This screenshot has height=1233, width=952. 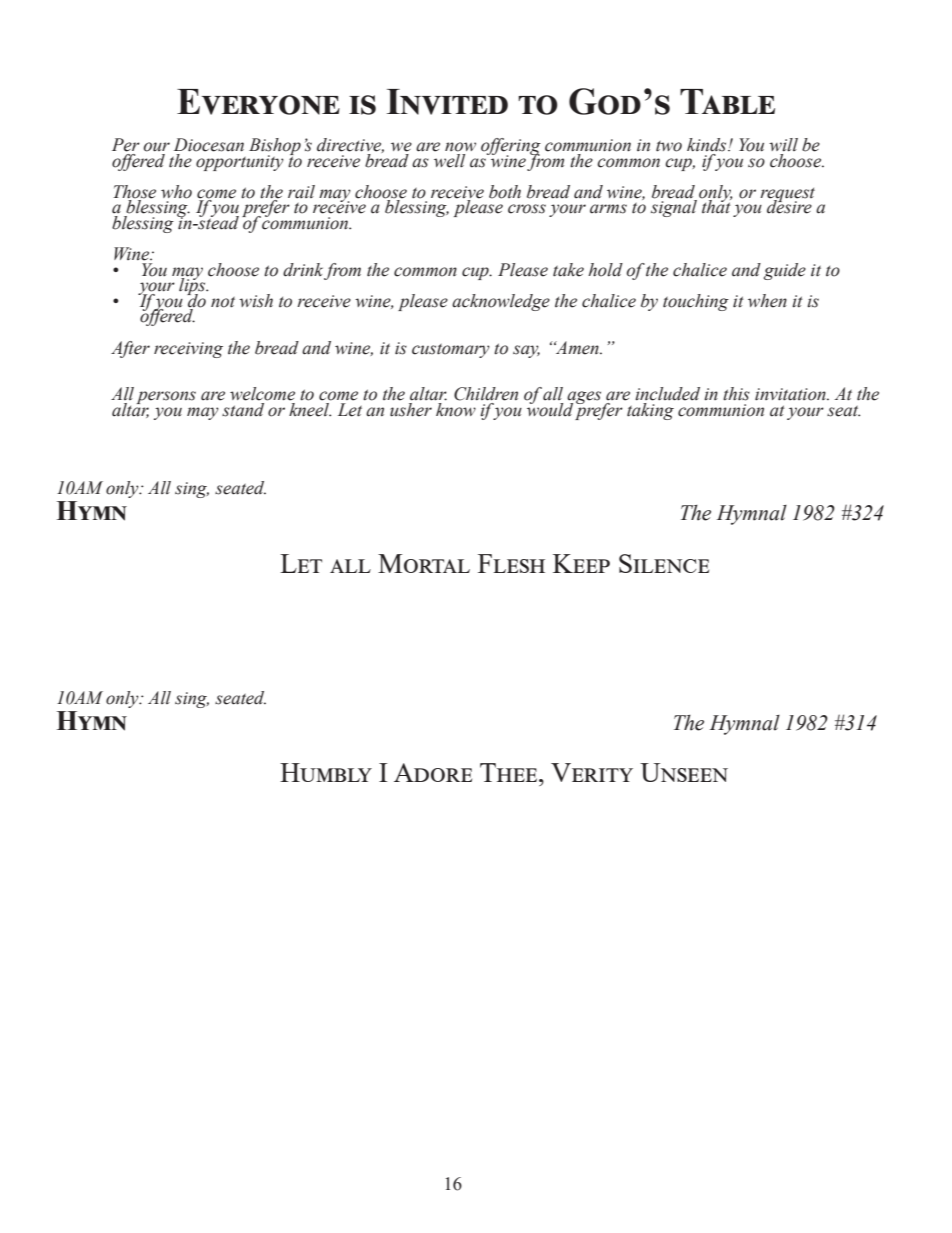 What do you see at coordinates (258, 102) in the screenshot?
I see `Everyone` at bounding box center [258, 102].
